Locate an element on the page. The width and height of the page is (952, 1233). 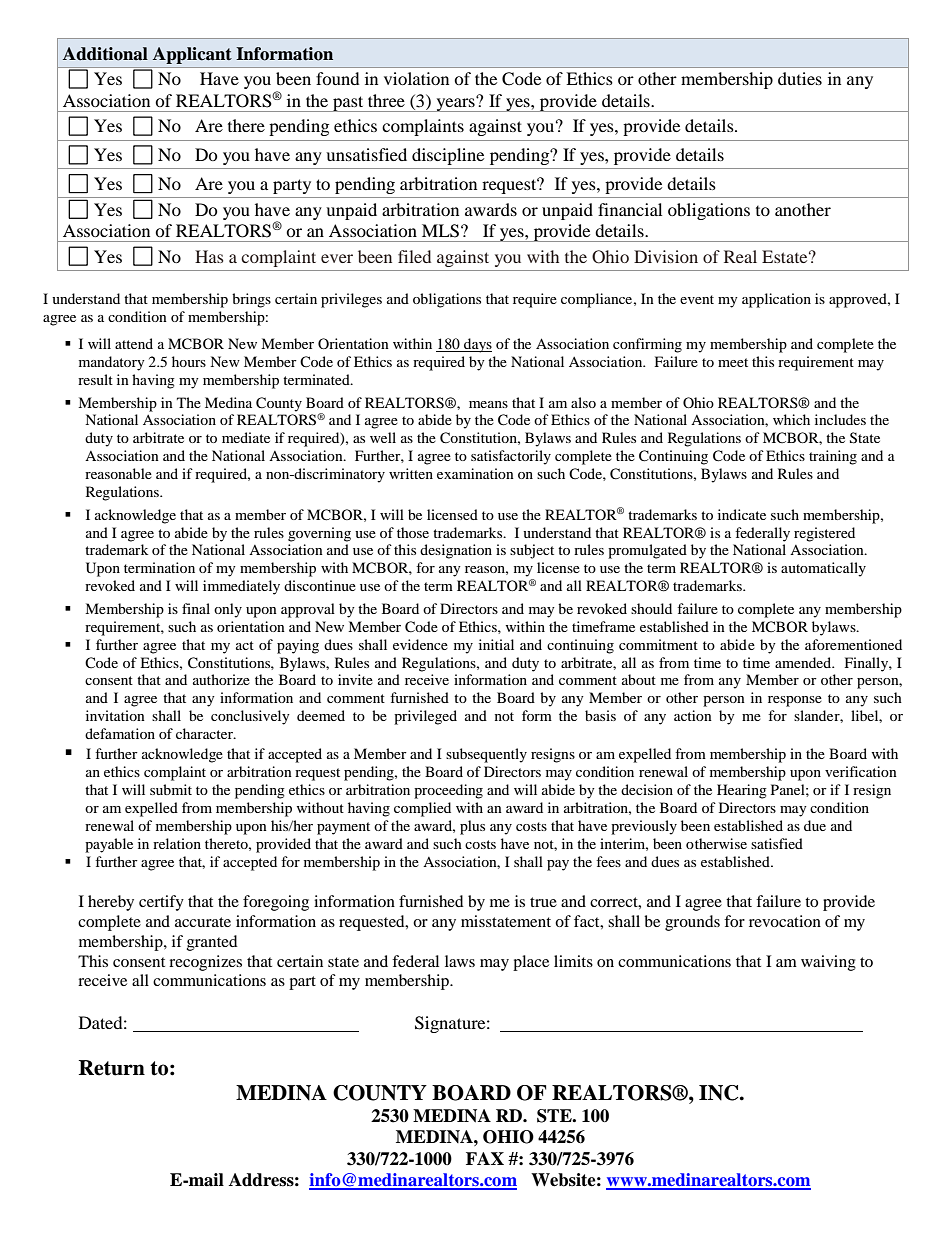
Hearing is located at coordinates (742, 791).
